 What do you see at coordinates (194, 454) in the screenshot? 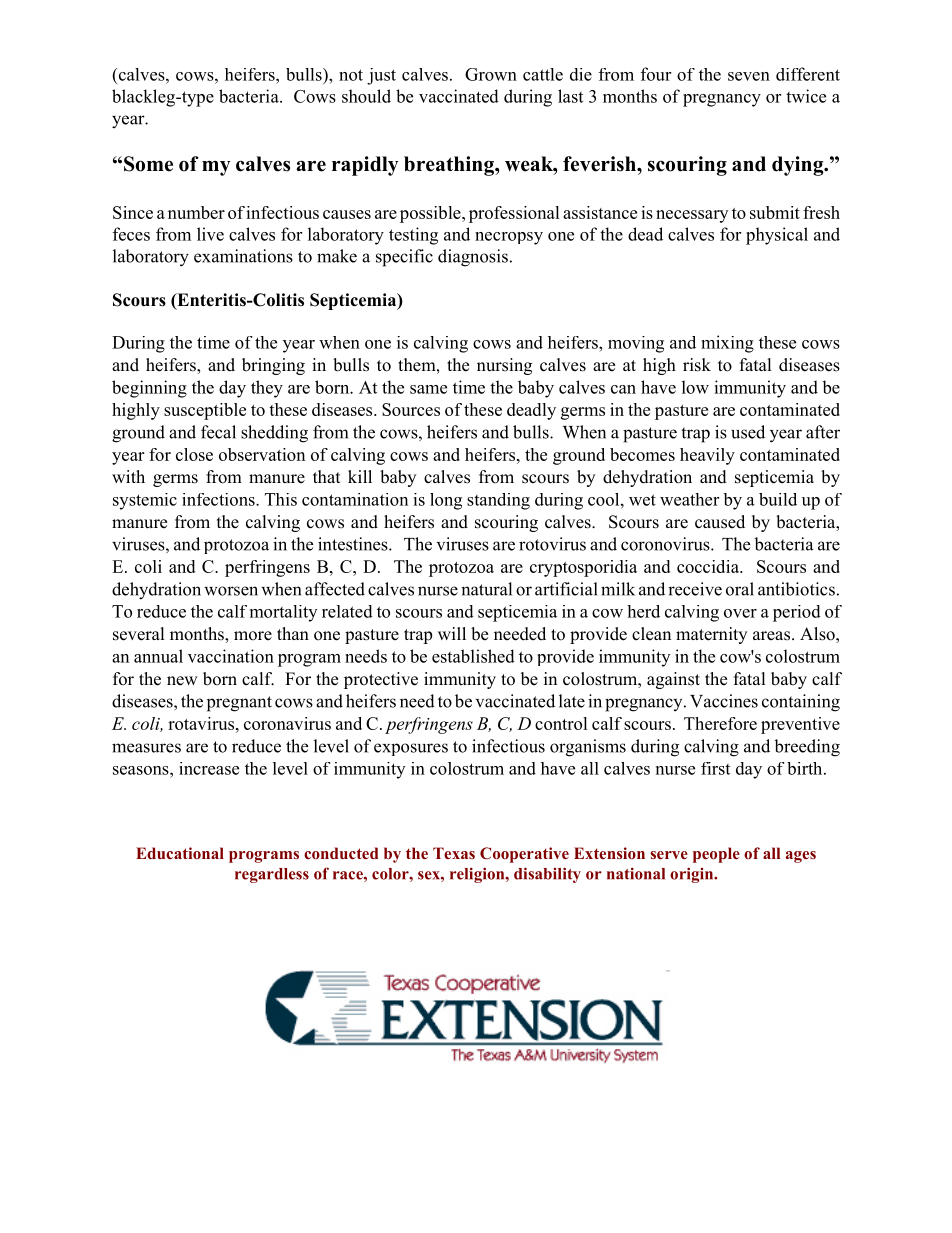
I see `close` at bounding box center [194, 454].
